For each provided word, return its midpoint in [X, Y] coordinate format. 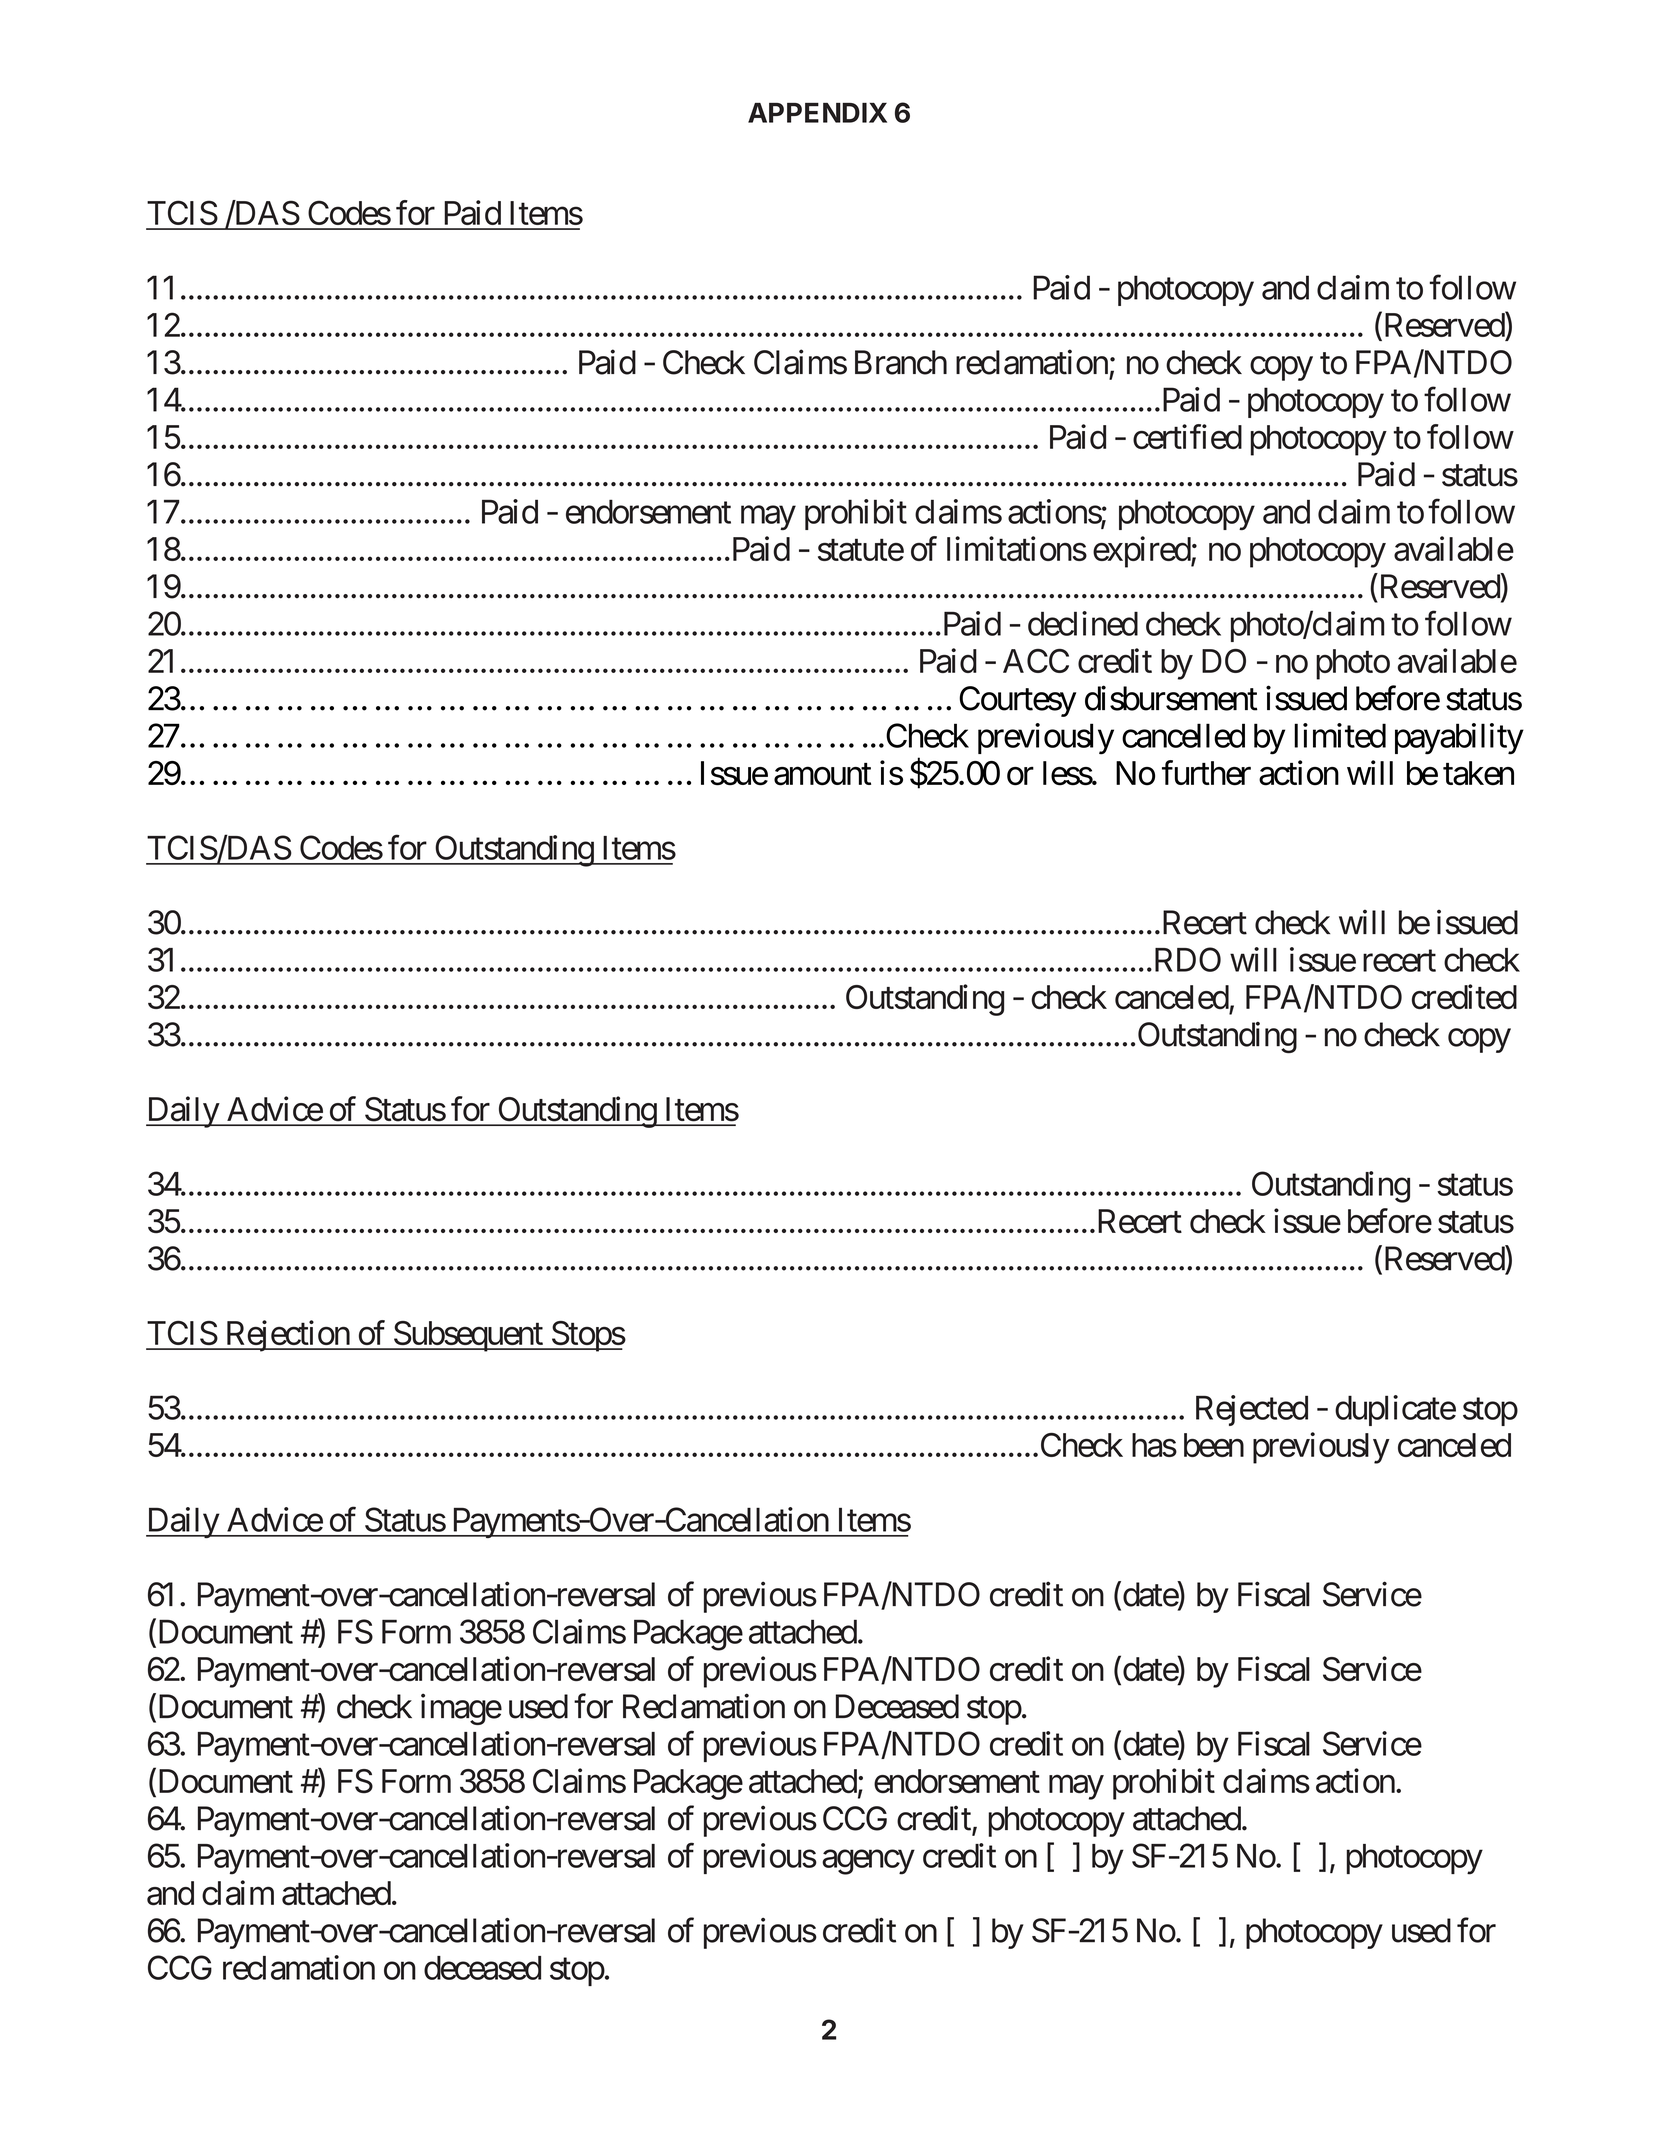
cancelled [1183, 735]
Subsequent [468, 1336]
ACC [1036, 661]
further [1206, 773]
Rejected [1252, 1410]
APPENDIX [817, 113]
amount [822, 775]
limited [1340, 735]
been [1214, 1445]
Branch [901, 362]
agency [868, 1862]
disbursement [1171, 698]
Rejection [287, 1336]
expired [1142, 552]
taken [1478, 773]
